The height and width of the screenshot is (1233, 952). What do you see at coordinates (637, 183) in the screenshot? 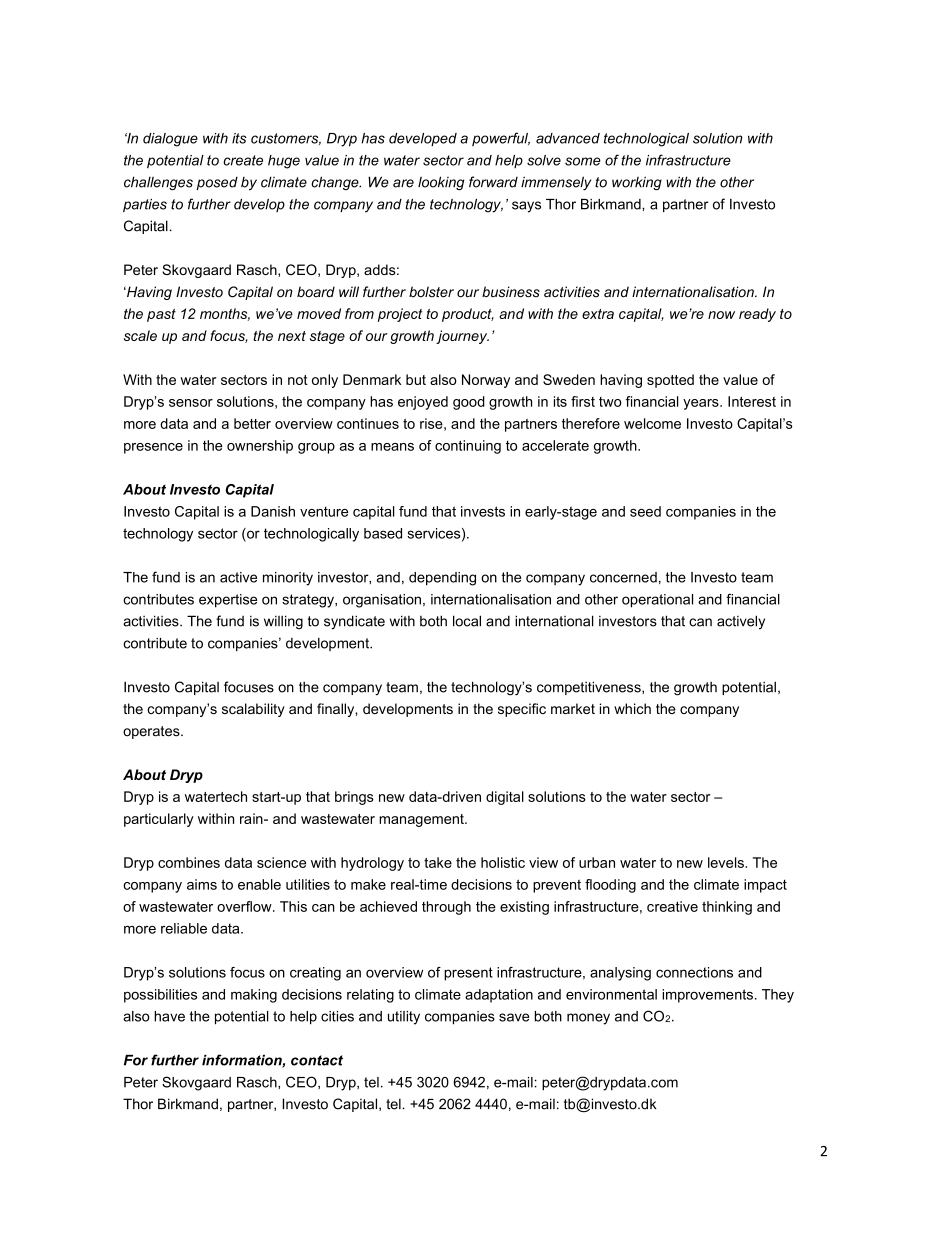
I see `working` at bounding box center [637, 183].
